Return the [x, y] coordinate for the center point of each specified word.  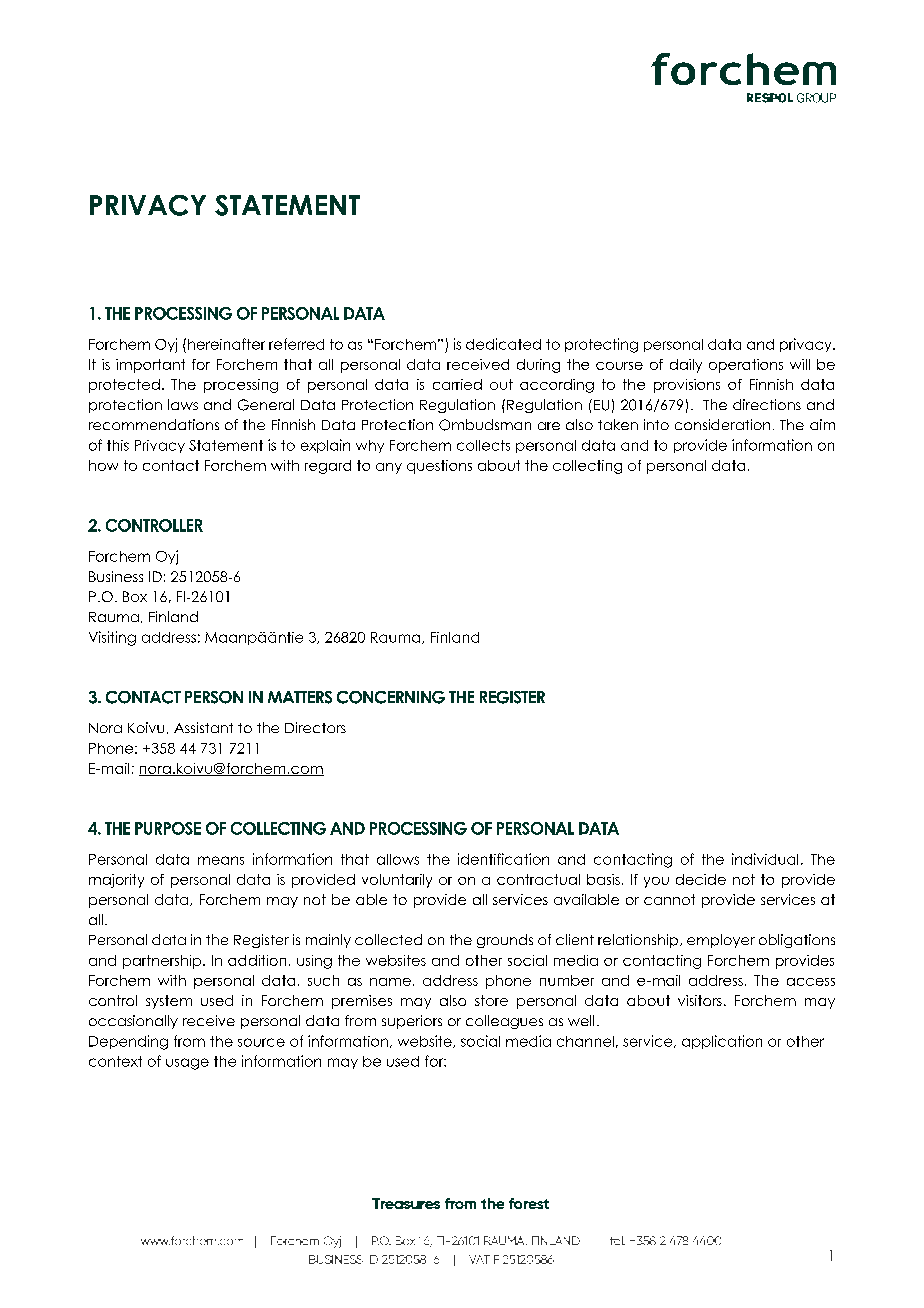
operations [746, 366]
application [722, 1042]
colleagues [504, 1022]
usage [187, 1064]
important [150, 366]
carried [457, 384]
